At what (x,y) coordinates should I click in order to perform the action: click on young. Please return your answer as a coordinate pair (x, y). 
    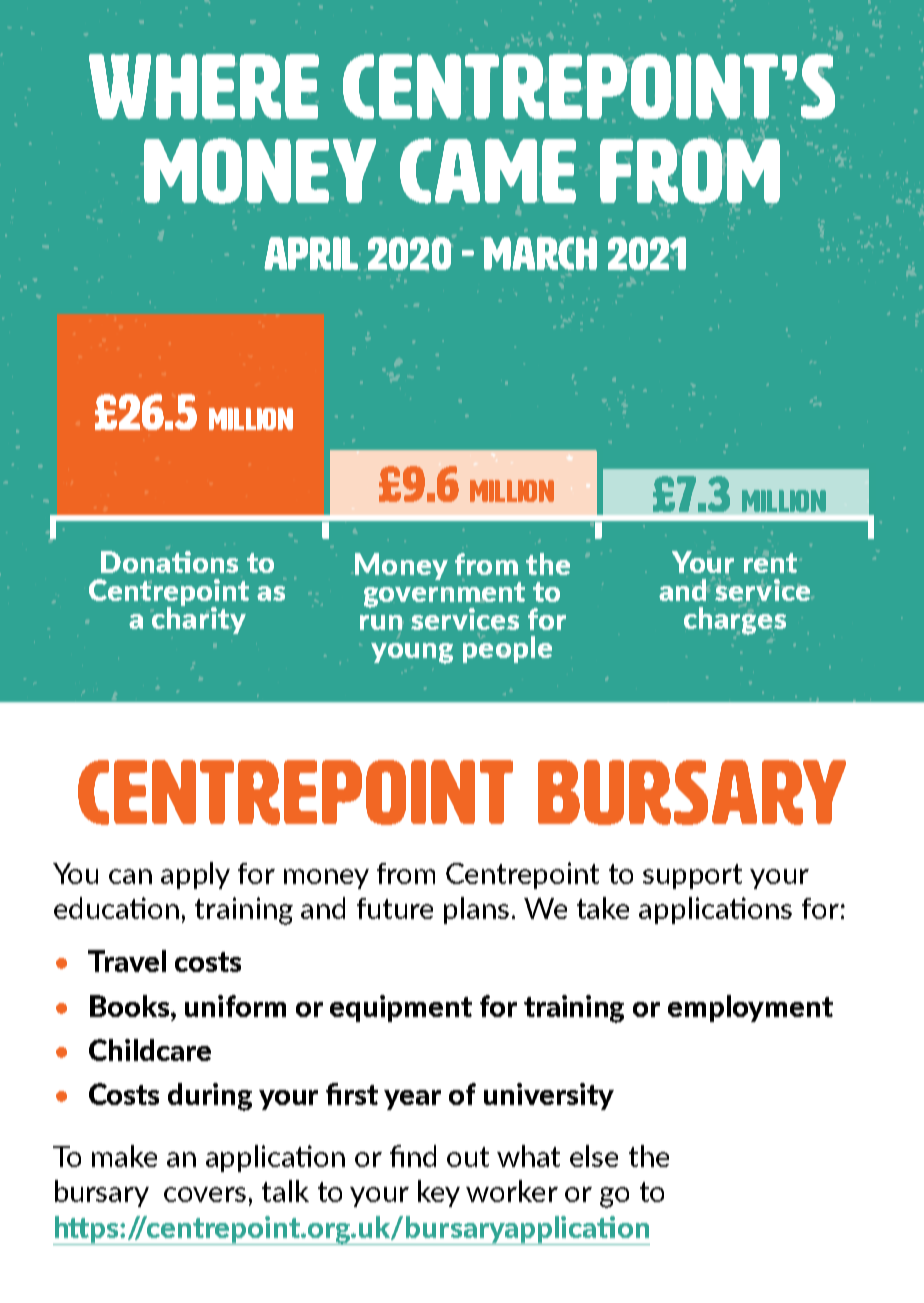
    Looking at the image, I should click on (412, 653).
